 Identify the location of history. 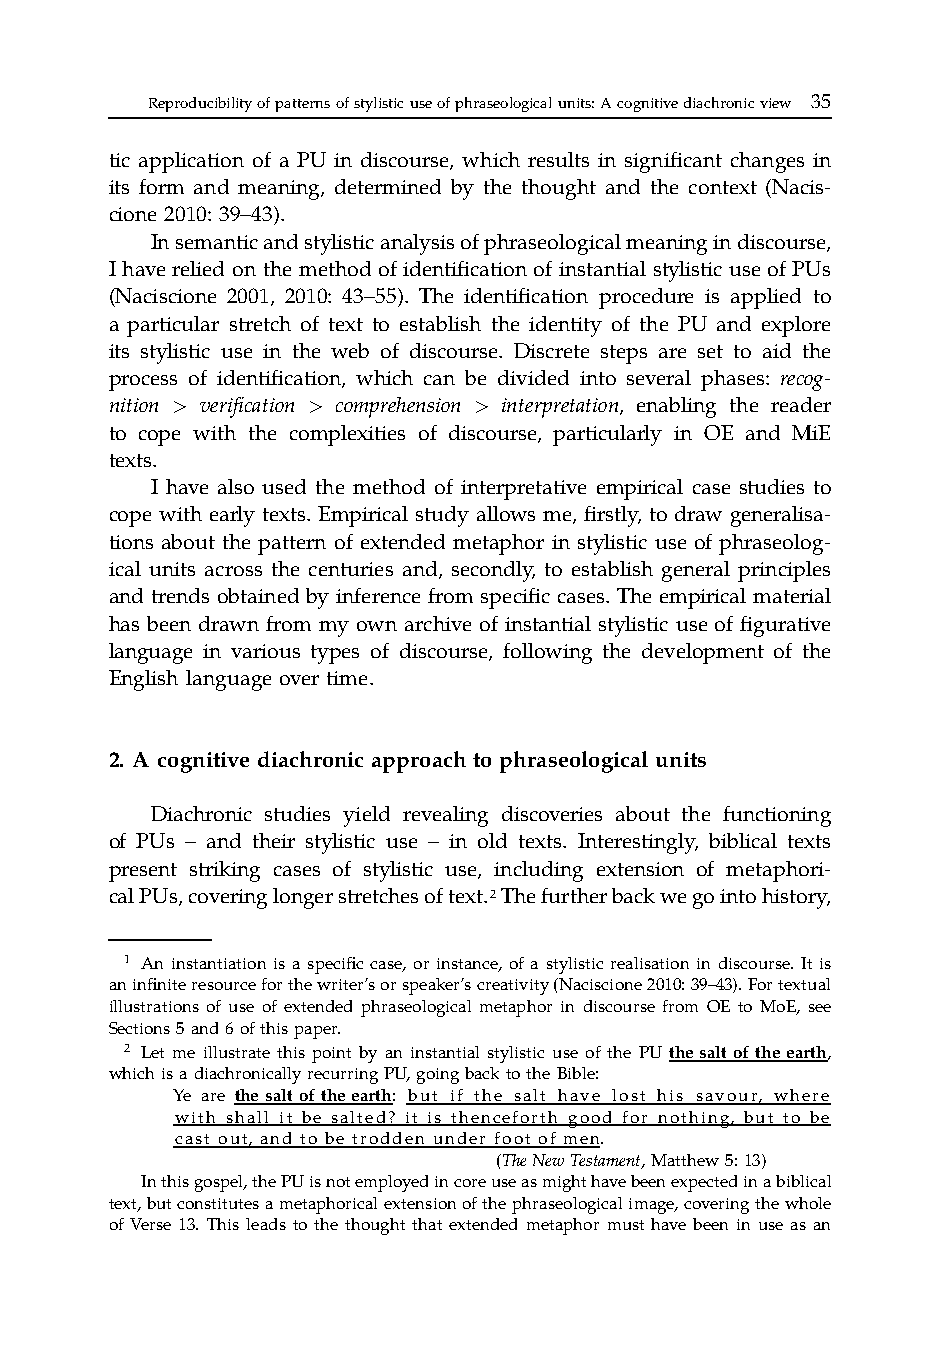
(796, 898).
